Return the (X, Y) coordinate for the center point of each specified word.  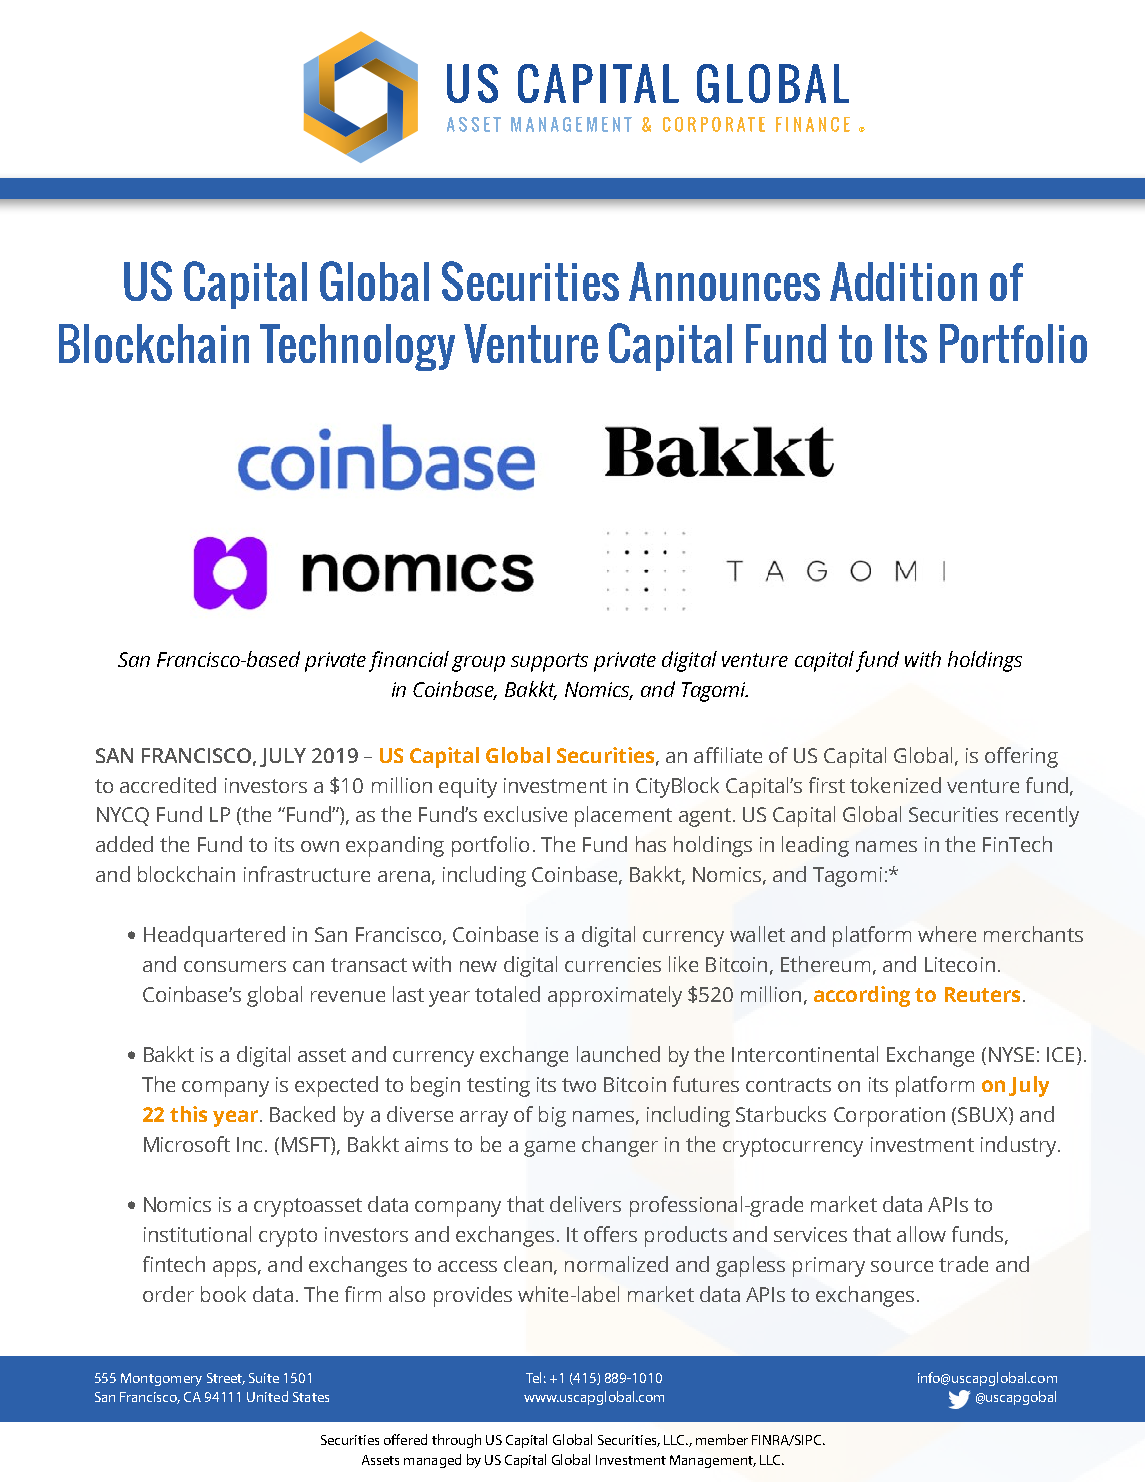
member (722, 1439)
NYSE (1011, 1054)
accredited (168, 785)
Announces (724, 281)
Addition (903, 281)
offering (1021, 757)
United (267, 1396)
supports (549, 662)
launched (618, 1054)
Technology (357, 347)
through (456, 1441)
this (188, 1114)
